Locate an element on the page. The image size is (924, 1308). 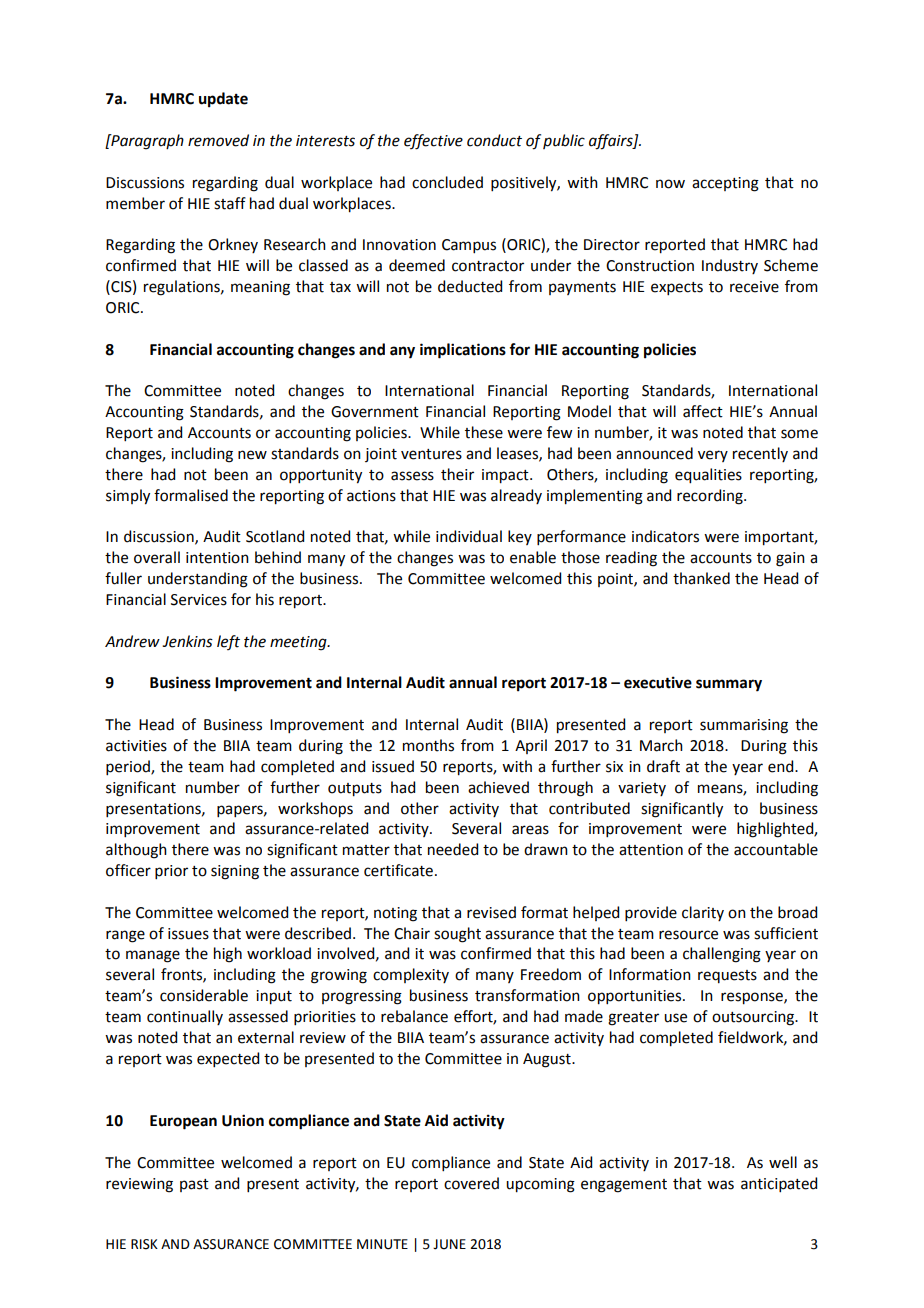
accepting is located at coordinates (725, 184).
